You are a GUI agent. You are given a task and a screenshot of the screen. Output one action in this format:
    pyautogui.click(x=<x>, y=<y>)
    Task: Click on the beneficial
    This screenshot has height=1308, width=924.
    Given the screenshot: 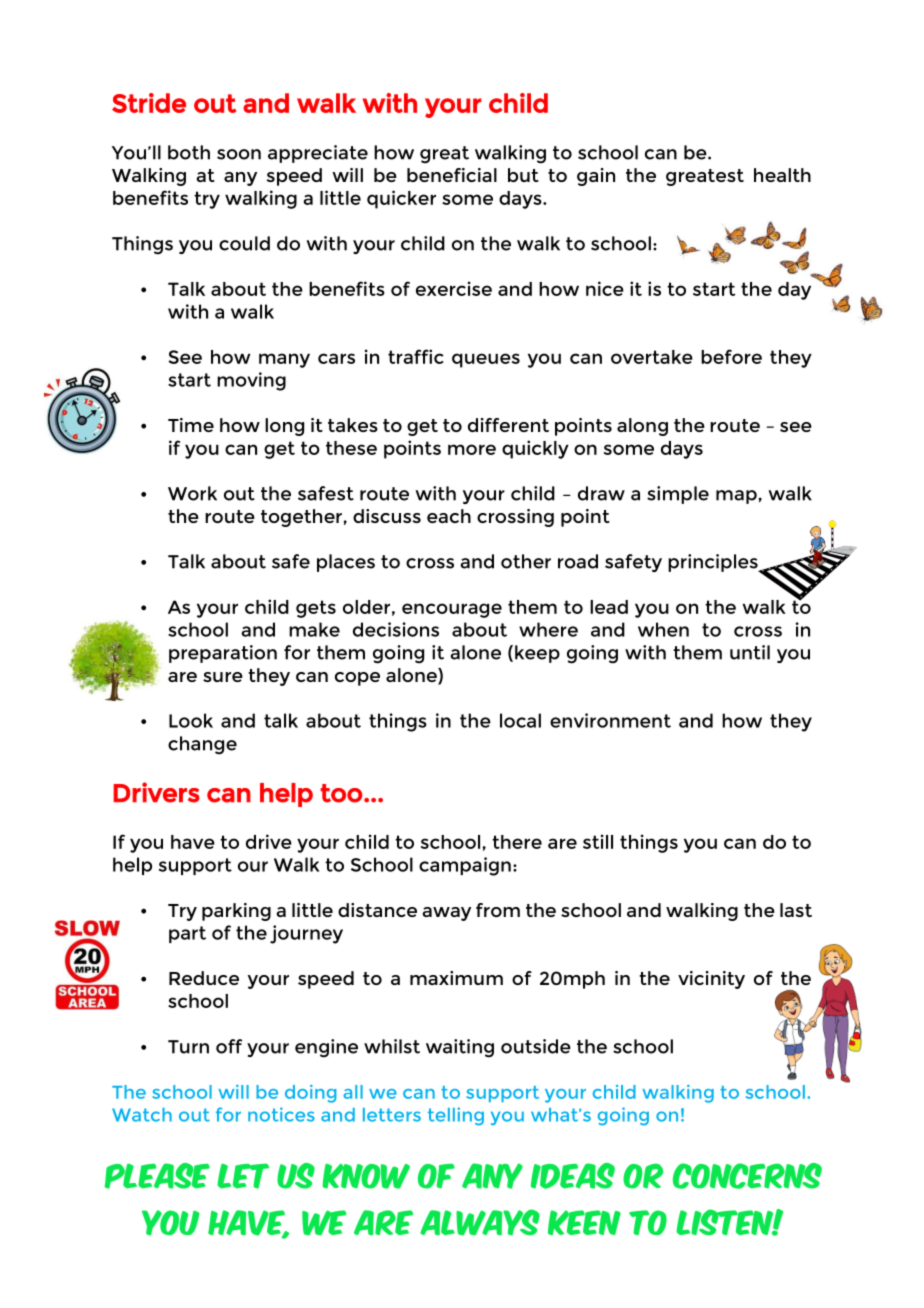 What is the action you would take?
    pyautogui.click(x=452, y=175)
